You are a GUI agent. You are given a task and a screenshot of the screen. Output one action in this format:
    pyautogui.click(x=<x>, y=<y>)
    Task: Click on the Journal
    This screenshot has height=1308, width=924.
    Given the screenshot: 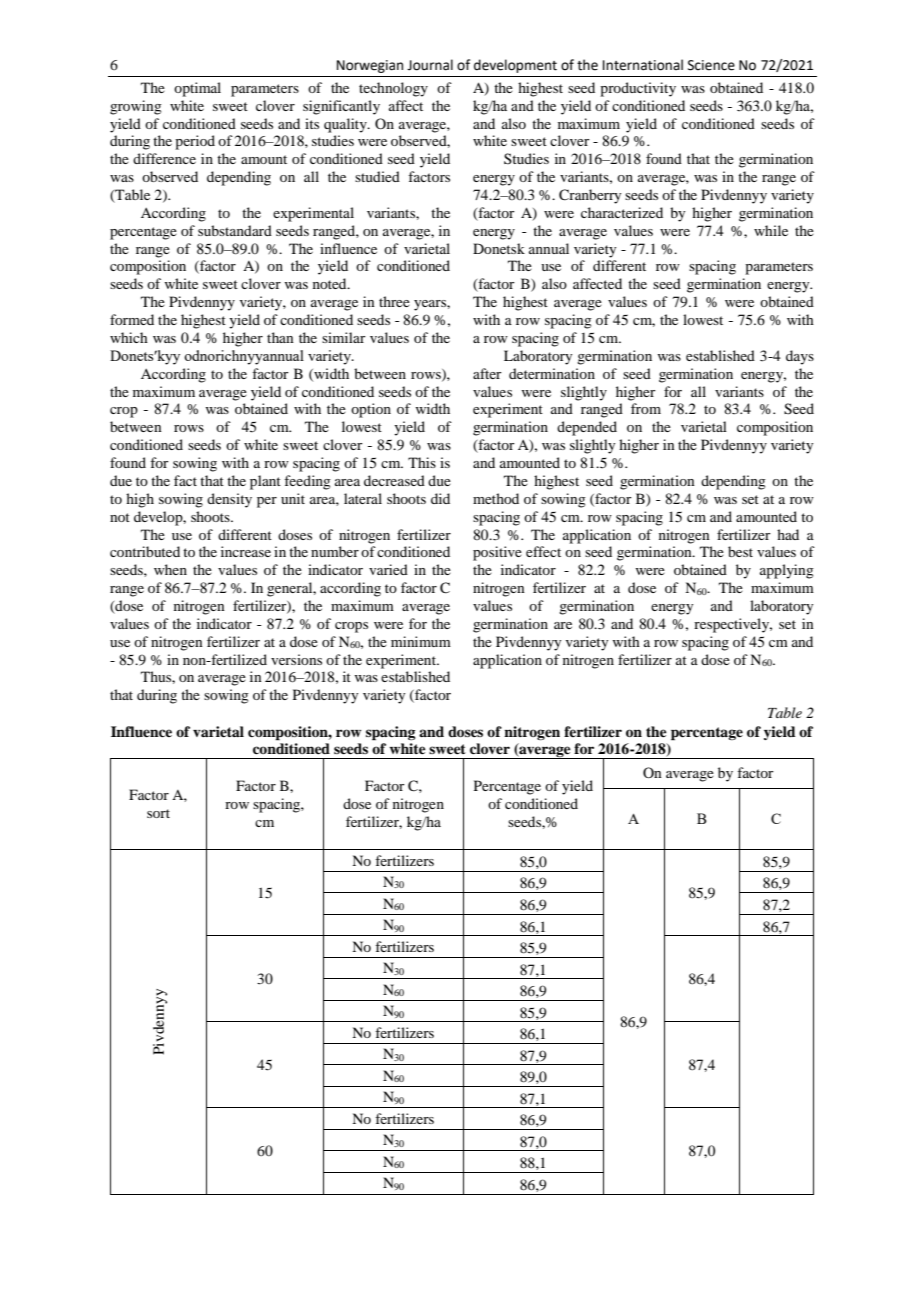 What is the action you would take?
    pyautogui.click(x=430, y=65)
